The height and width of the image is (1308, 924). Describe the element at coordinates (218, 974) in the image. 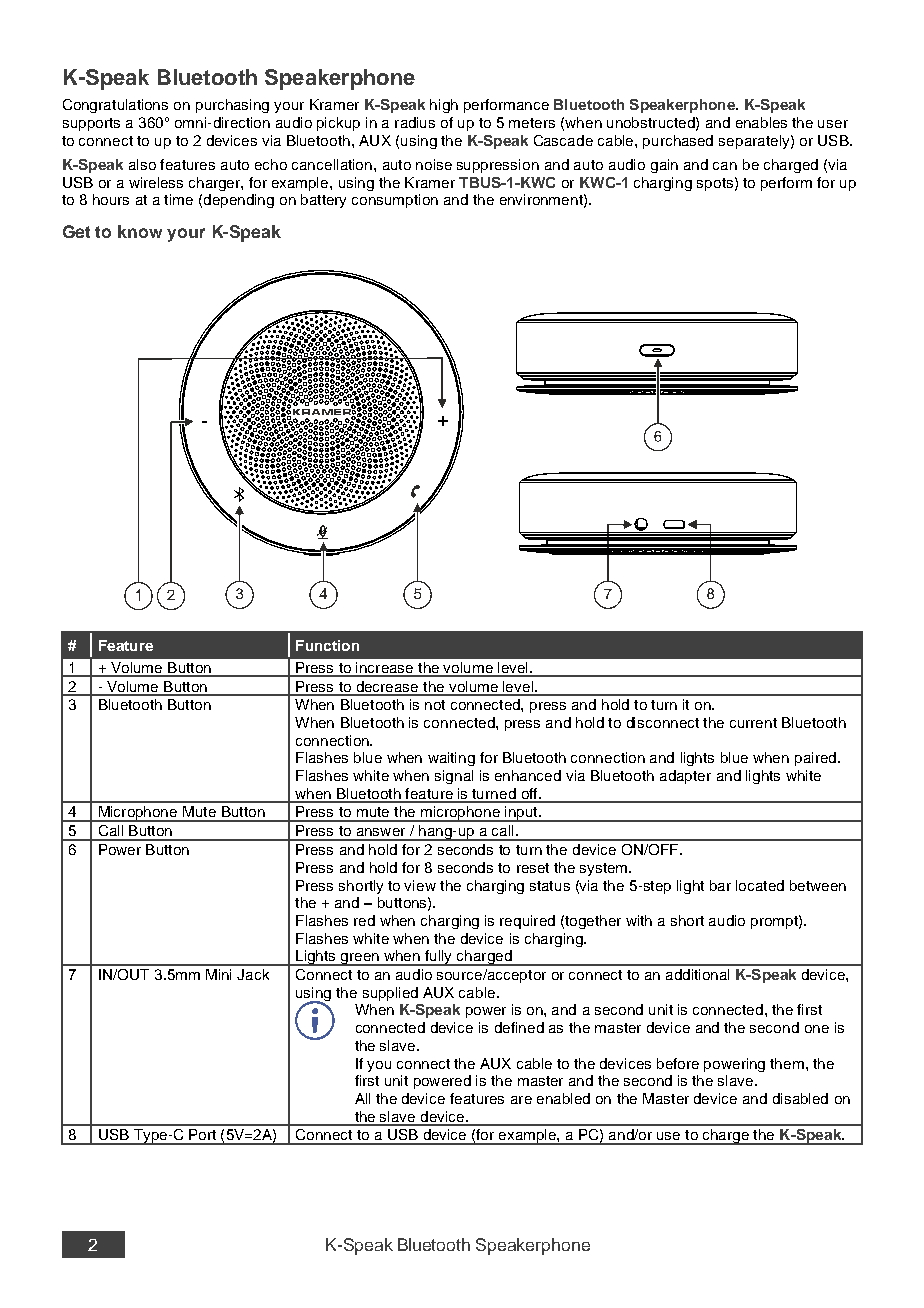

I see `Mini` at that location.
